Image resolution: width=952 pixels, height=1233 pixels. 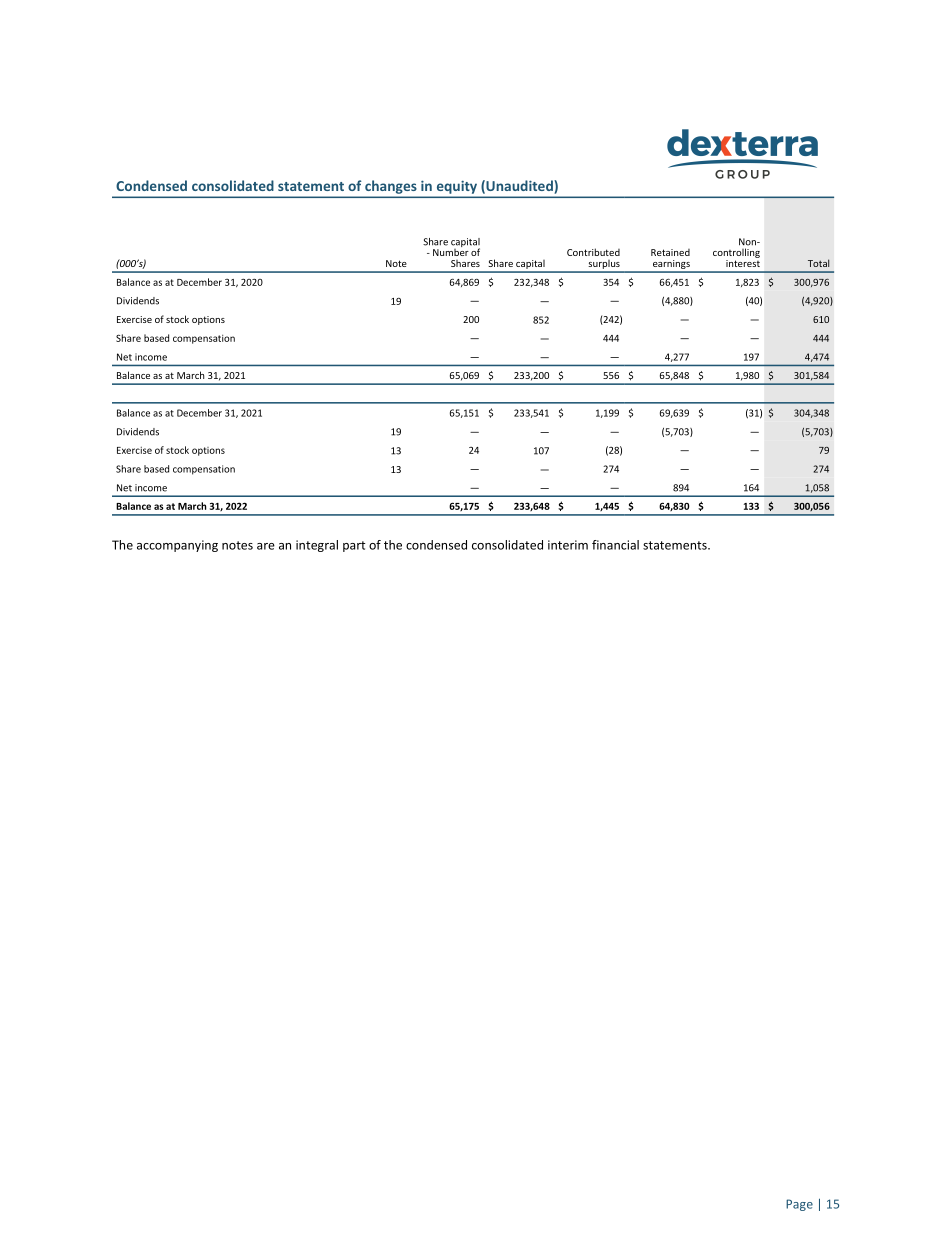 I want to click on interim, so click(x=568, y=545).
